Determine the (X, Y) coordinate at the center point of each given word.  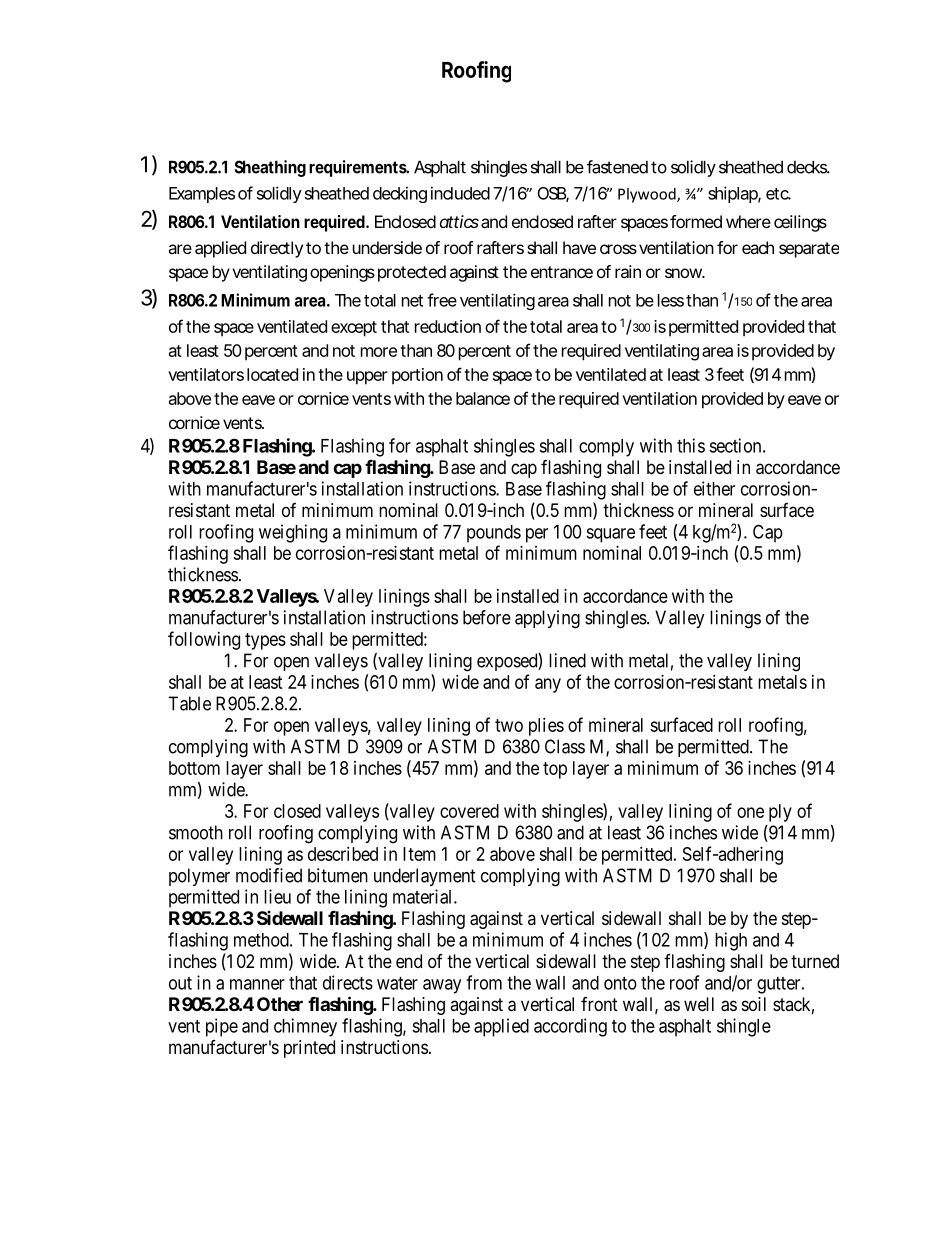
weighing (293, 533)
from (484, 982)
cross (618, 249)
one (750, 812)
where (748, 221)
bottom (194, 768)
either (714, 488)
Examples (202, 195)
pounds (494, 534)
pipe (222, 1027)
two (509, 725)
